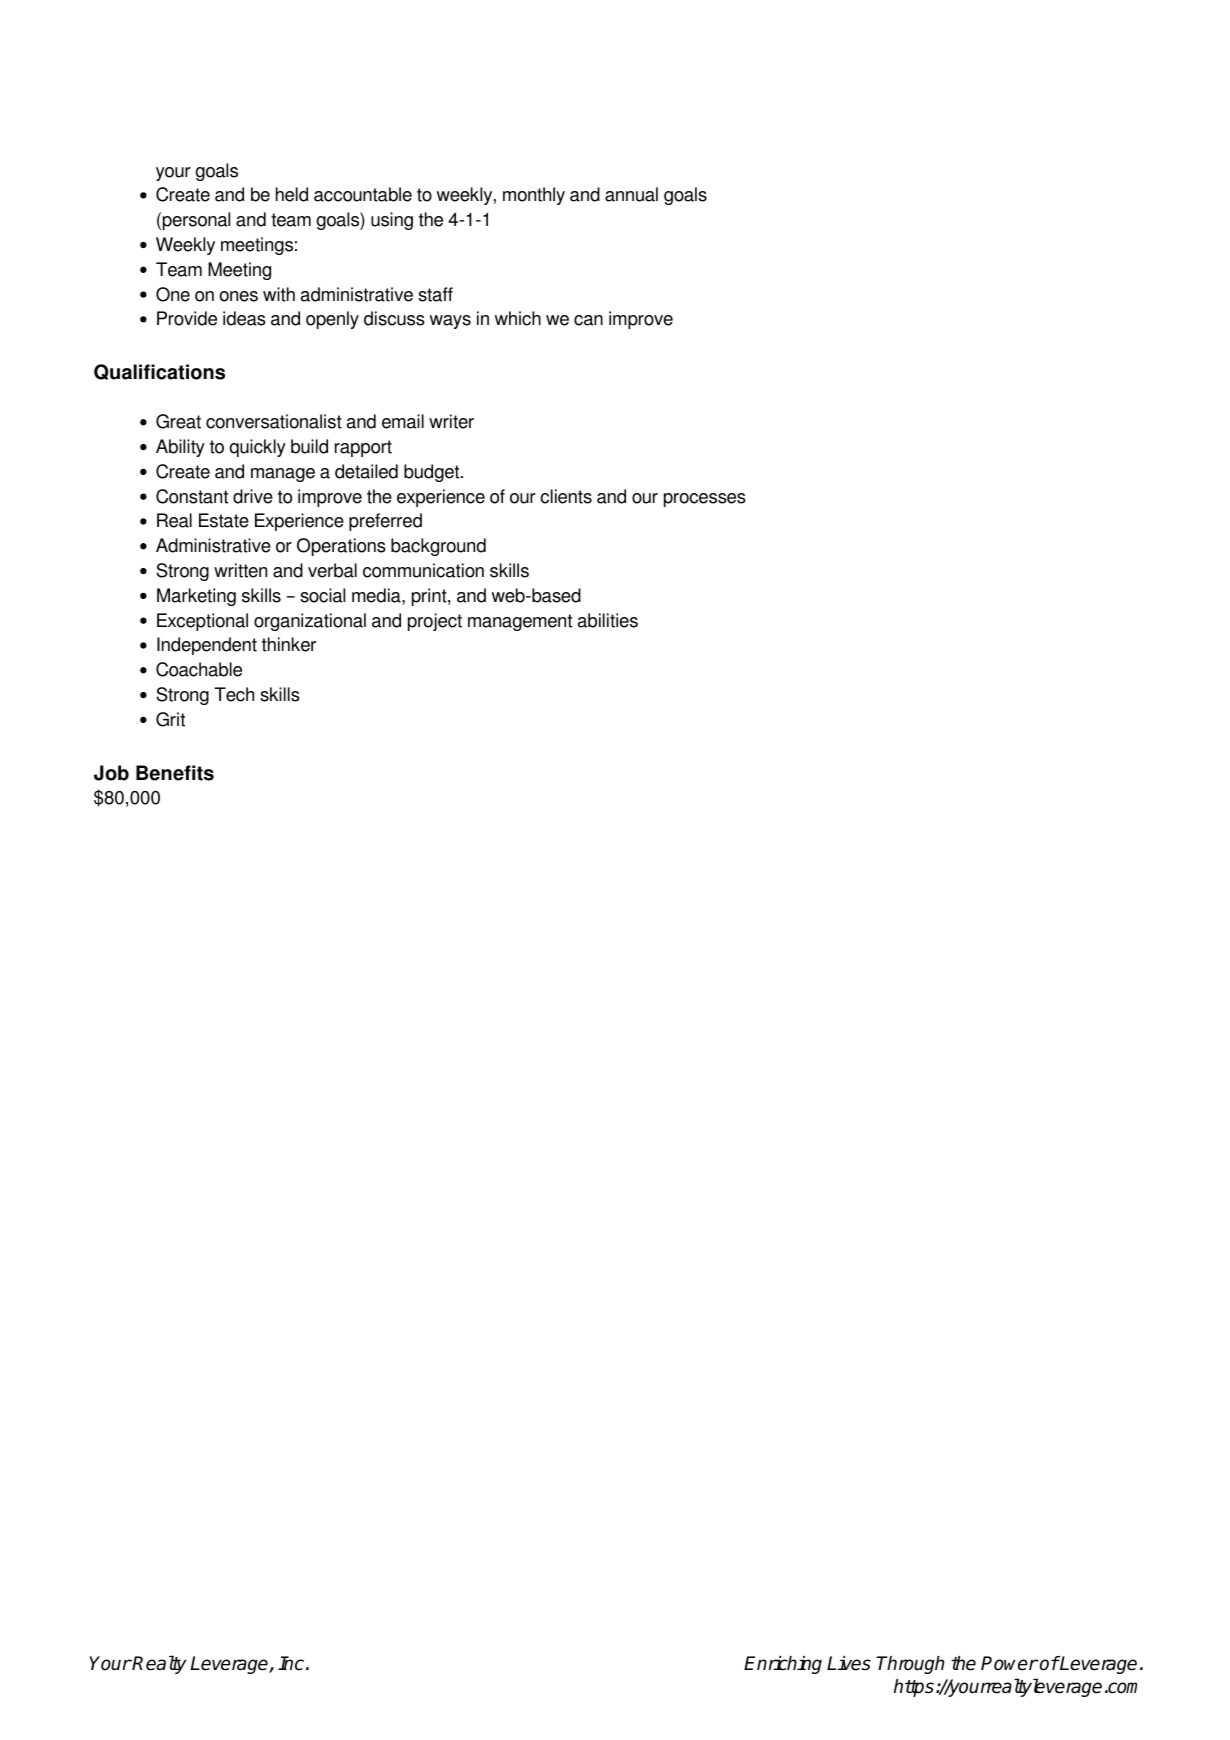 The image size is (1230, 1740). Describe the element at coordinates (196, 597) in the page. I see `Marketing` at that location.
